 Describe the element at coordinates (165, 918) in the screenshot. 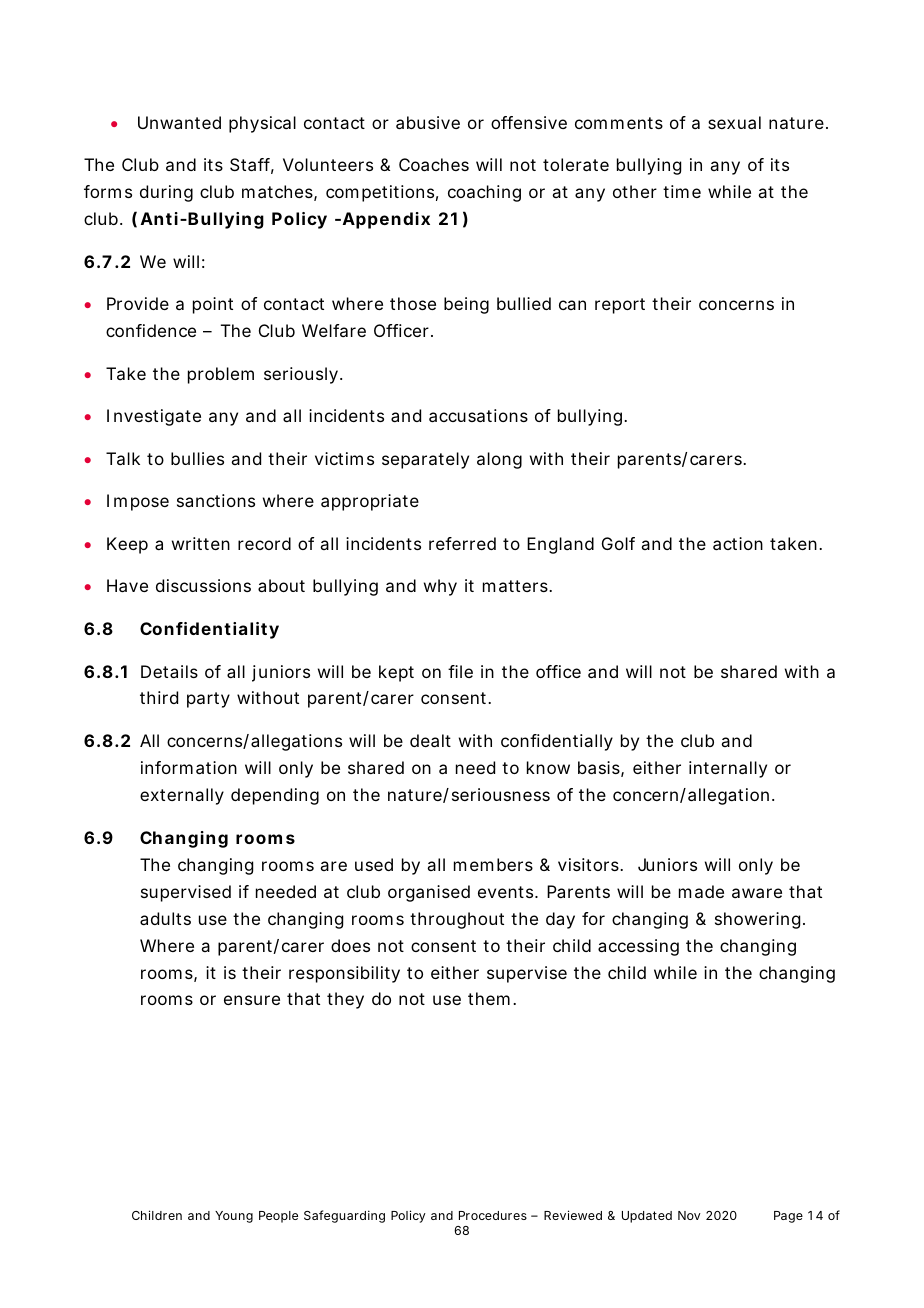

I see `adults` at that location.
